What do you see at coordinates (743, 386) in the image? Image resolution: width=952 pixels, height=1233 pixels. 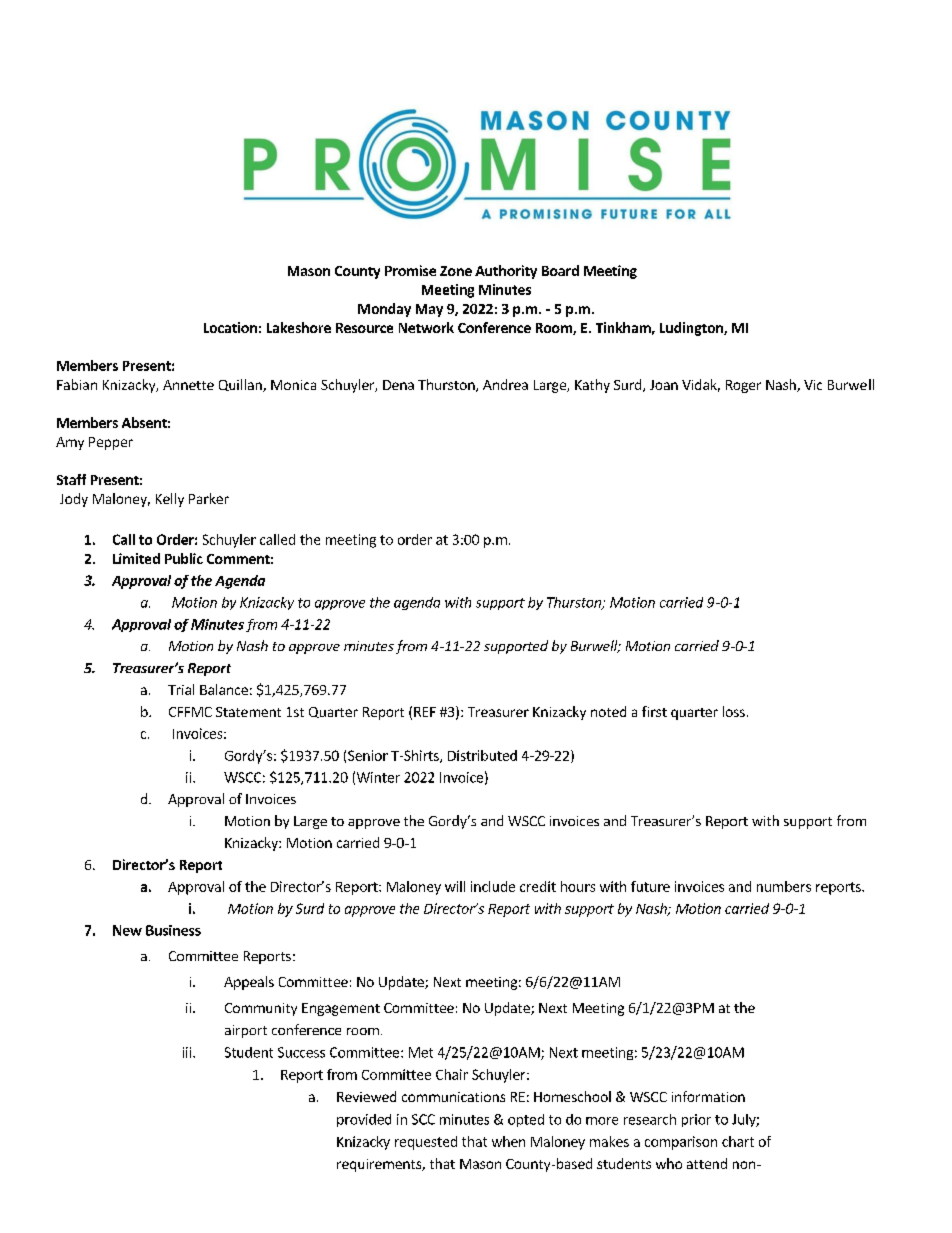 I see `Roger` at bounding box center [743, 386].
